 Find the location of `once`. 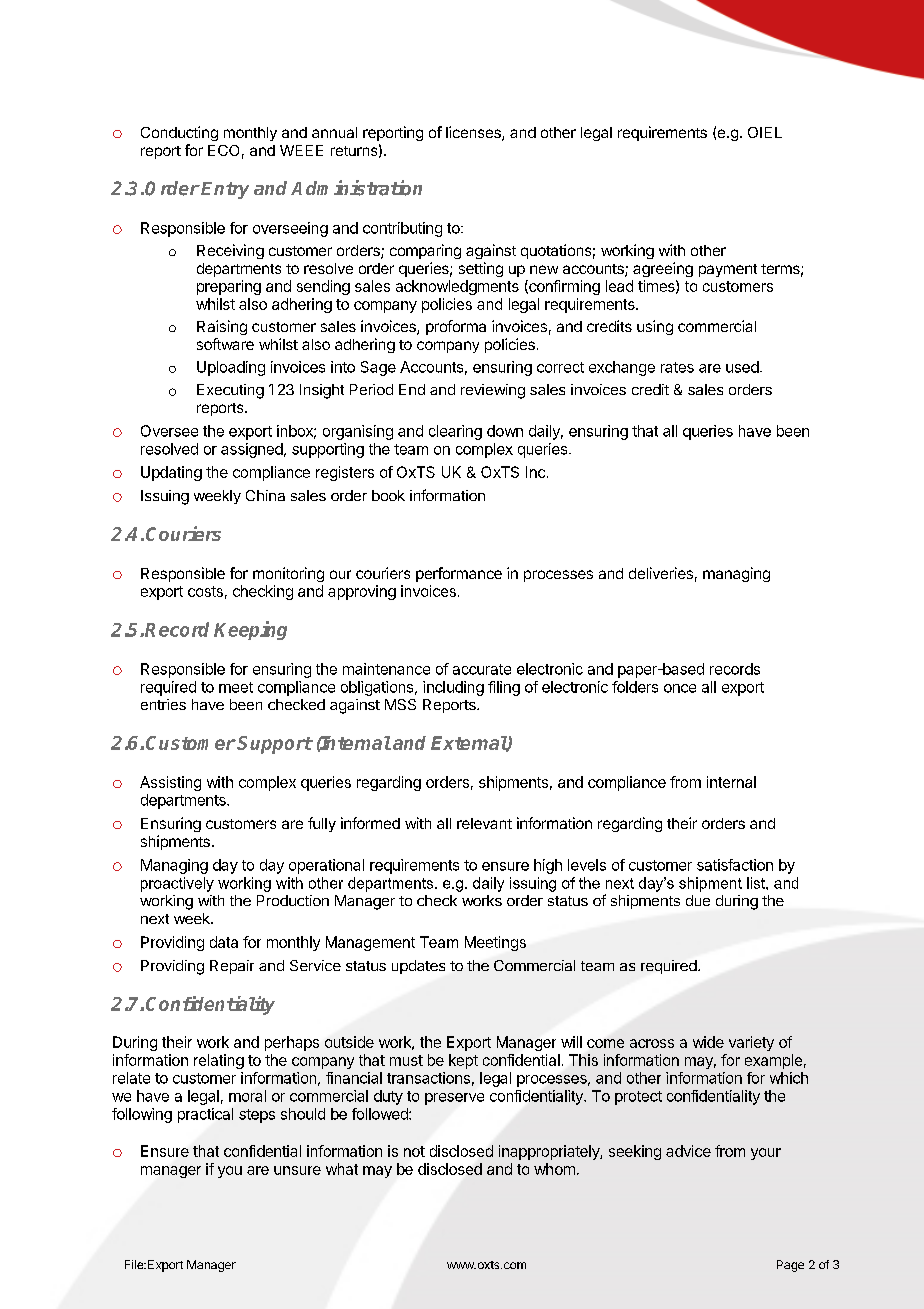

once is located at coordinates (680, 688).
